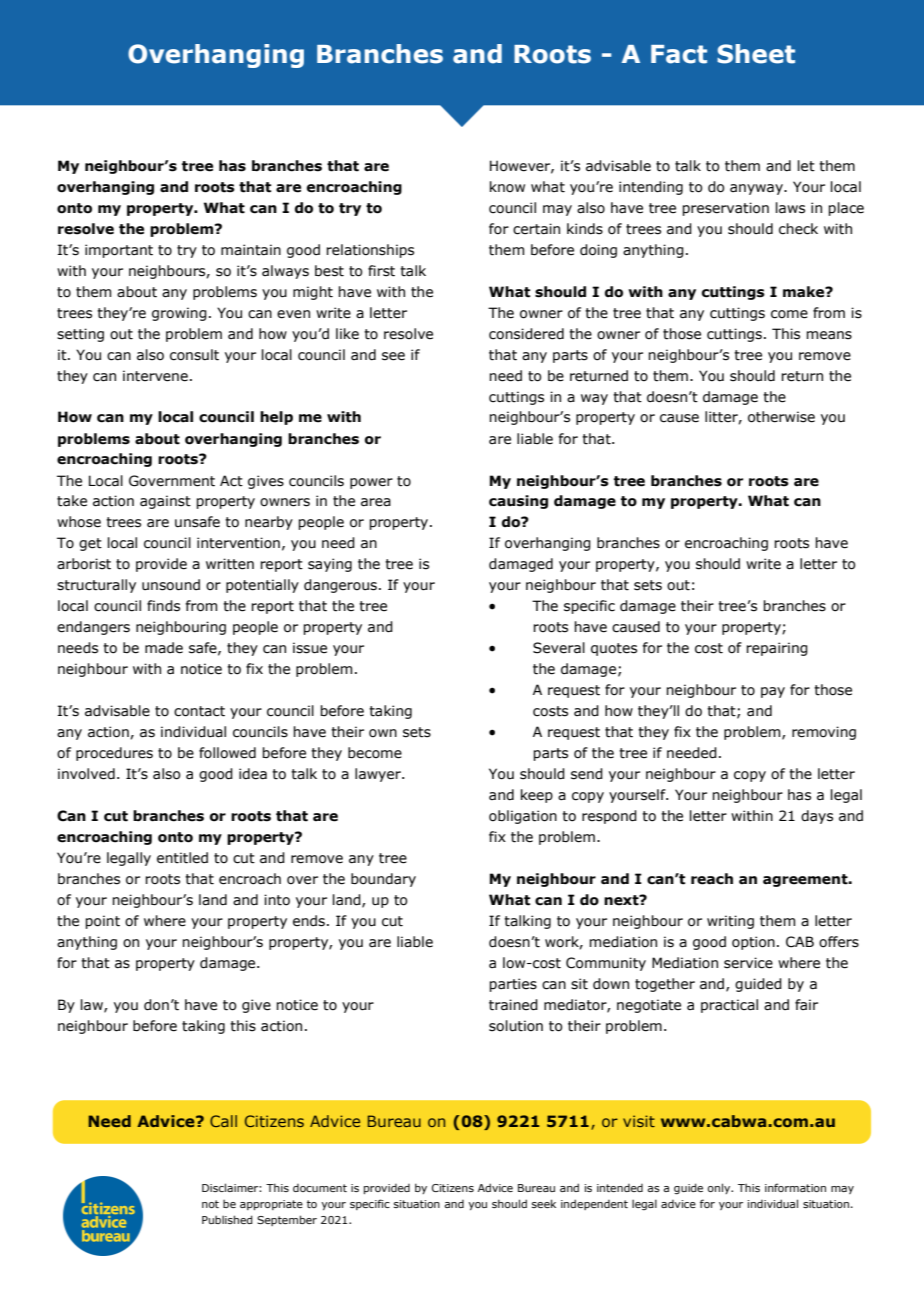 This screenshot has height=1308, width=924. I want to click on repairing, so click(777, 649).
